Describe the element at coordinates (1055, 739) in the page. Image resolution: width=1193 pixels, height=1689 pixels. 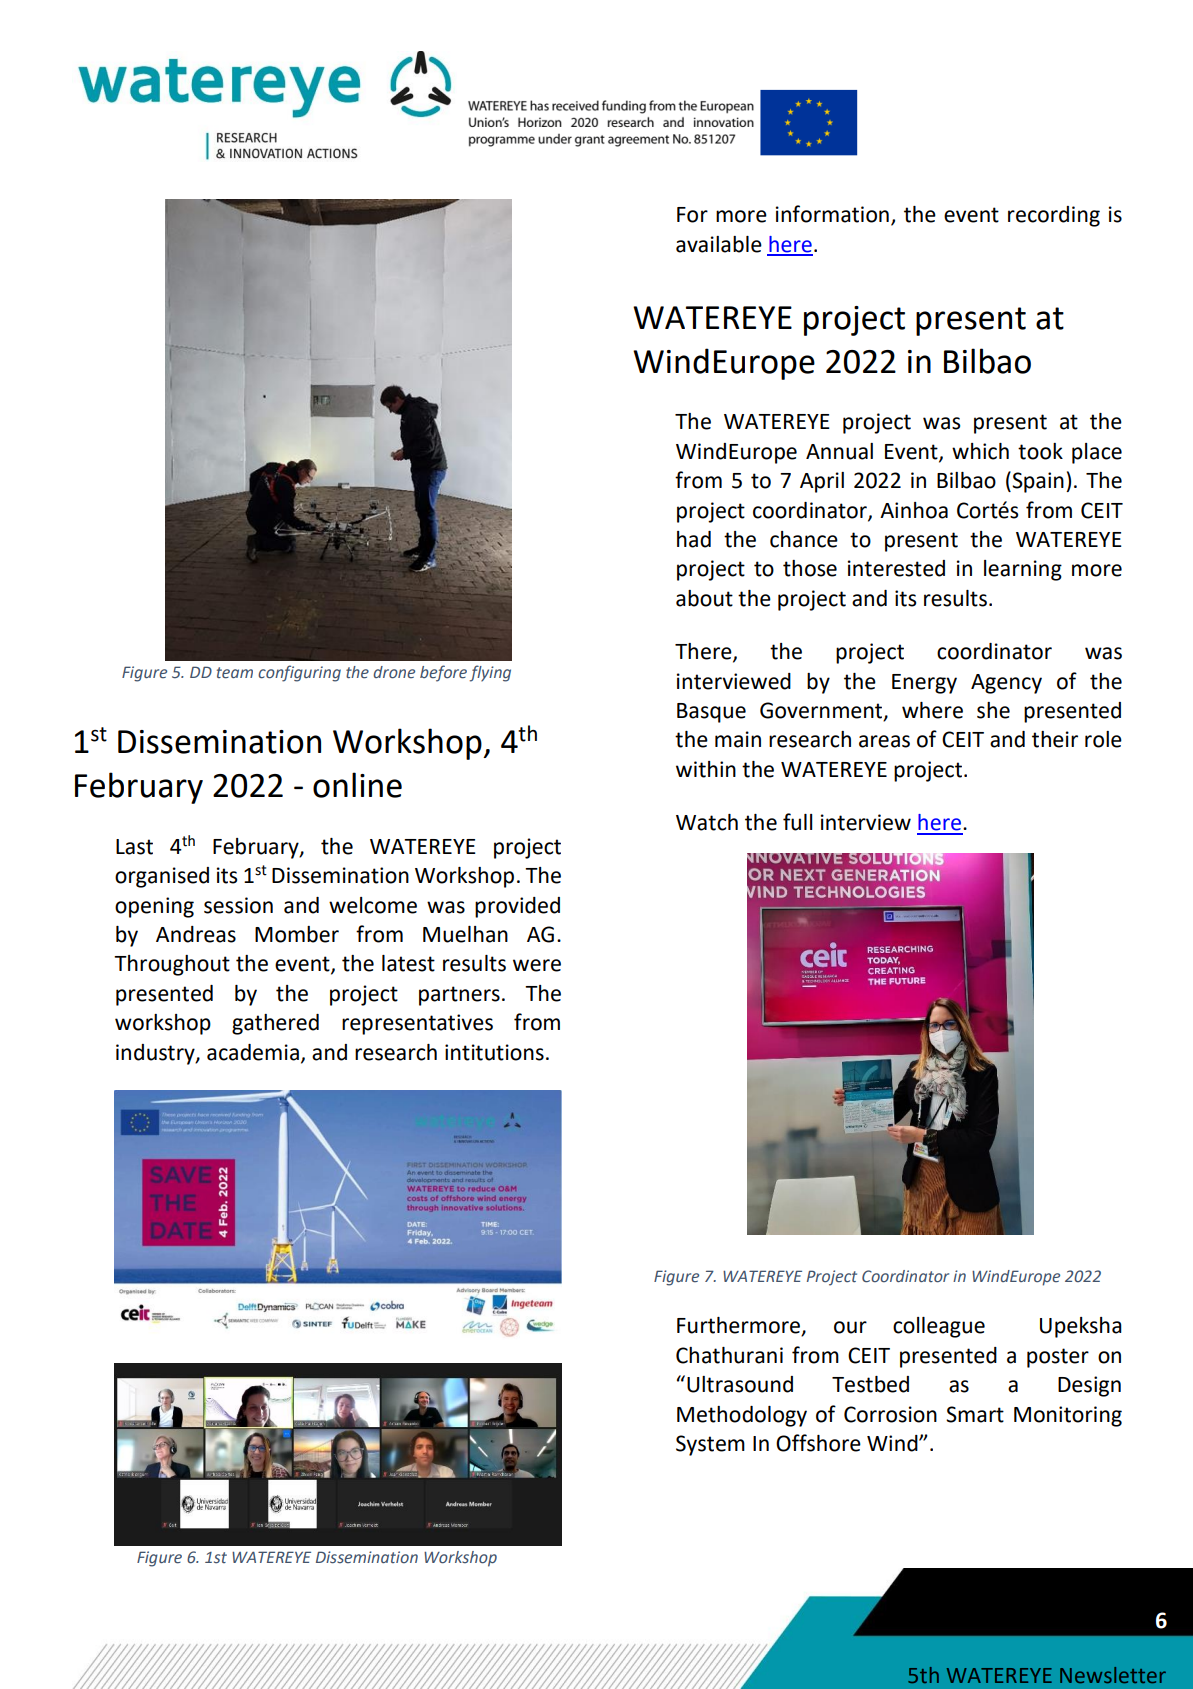
I see `their` at that location.
